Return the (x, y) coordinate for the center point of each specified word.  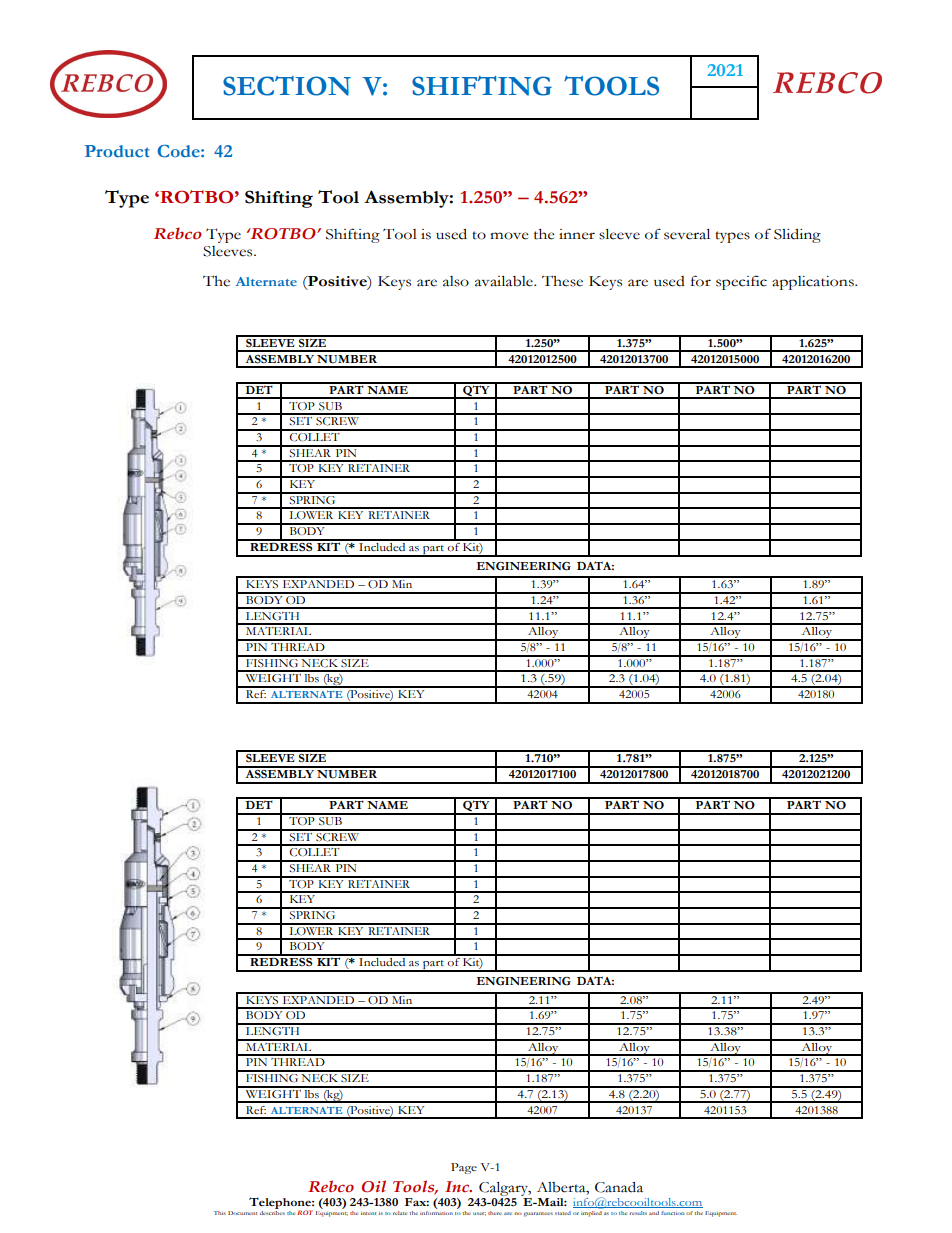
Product (117, 151)
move (509, 236)
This (219, 1213)
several (687, 234)
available (505, 281)
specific (741, 282)
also (456, 281)
